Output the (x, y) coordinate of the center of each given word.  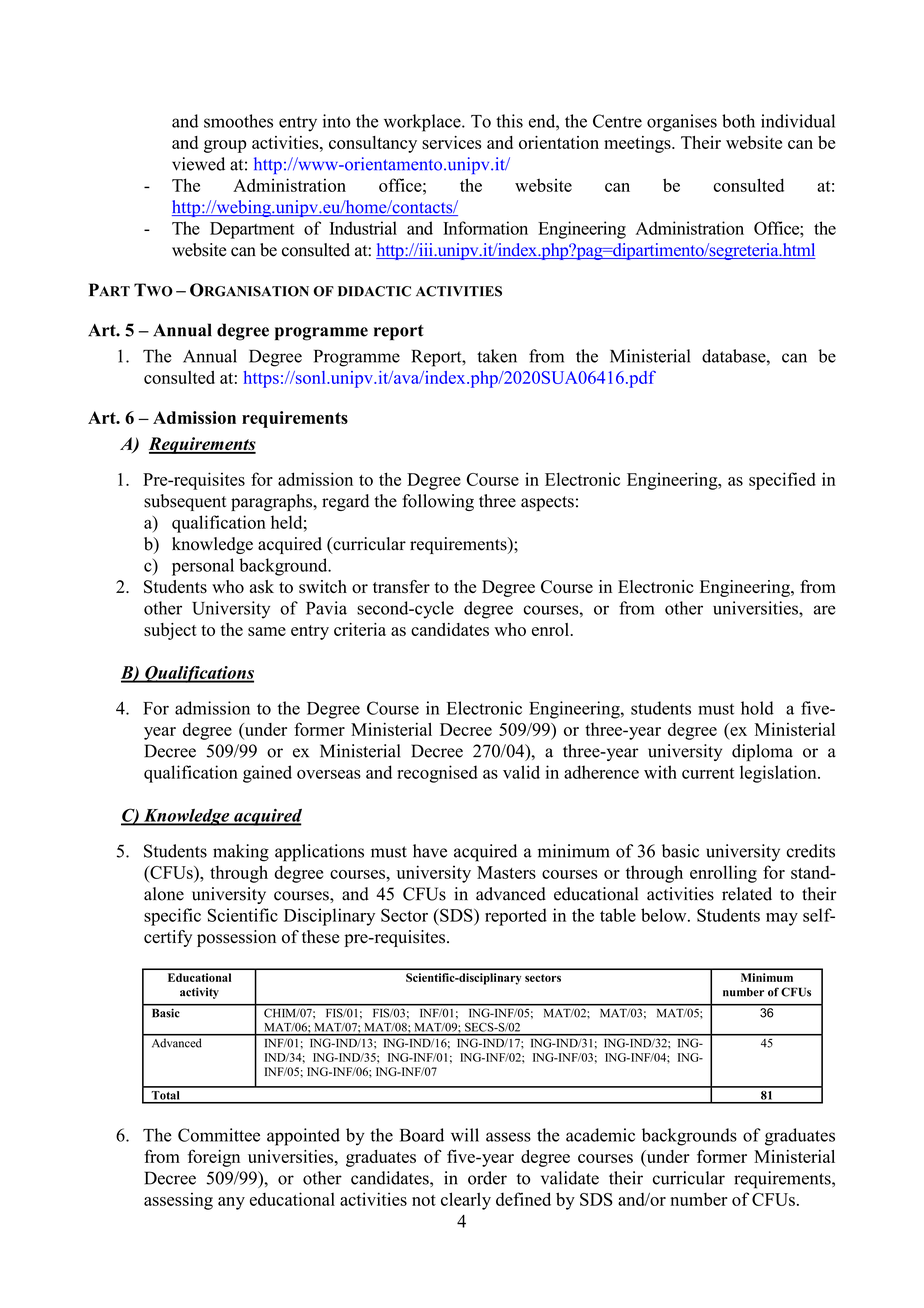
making (241, 853)
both (738, 121)
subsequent (185, 502)
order (487, 1178)
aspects (547, 503)
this (509, 121)
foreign (214, 1158)
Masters (506, 872)
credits (811, 851)
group (225, 146)
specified (782, 481)
